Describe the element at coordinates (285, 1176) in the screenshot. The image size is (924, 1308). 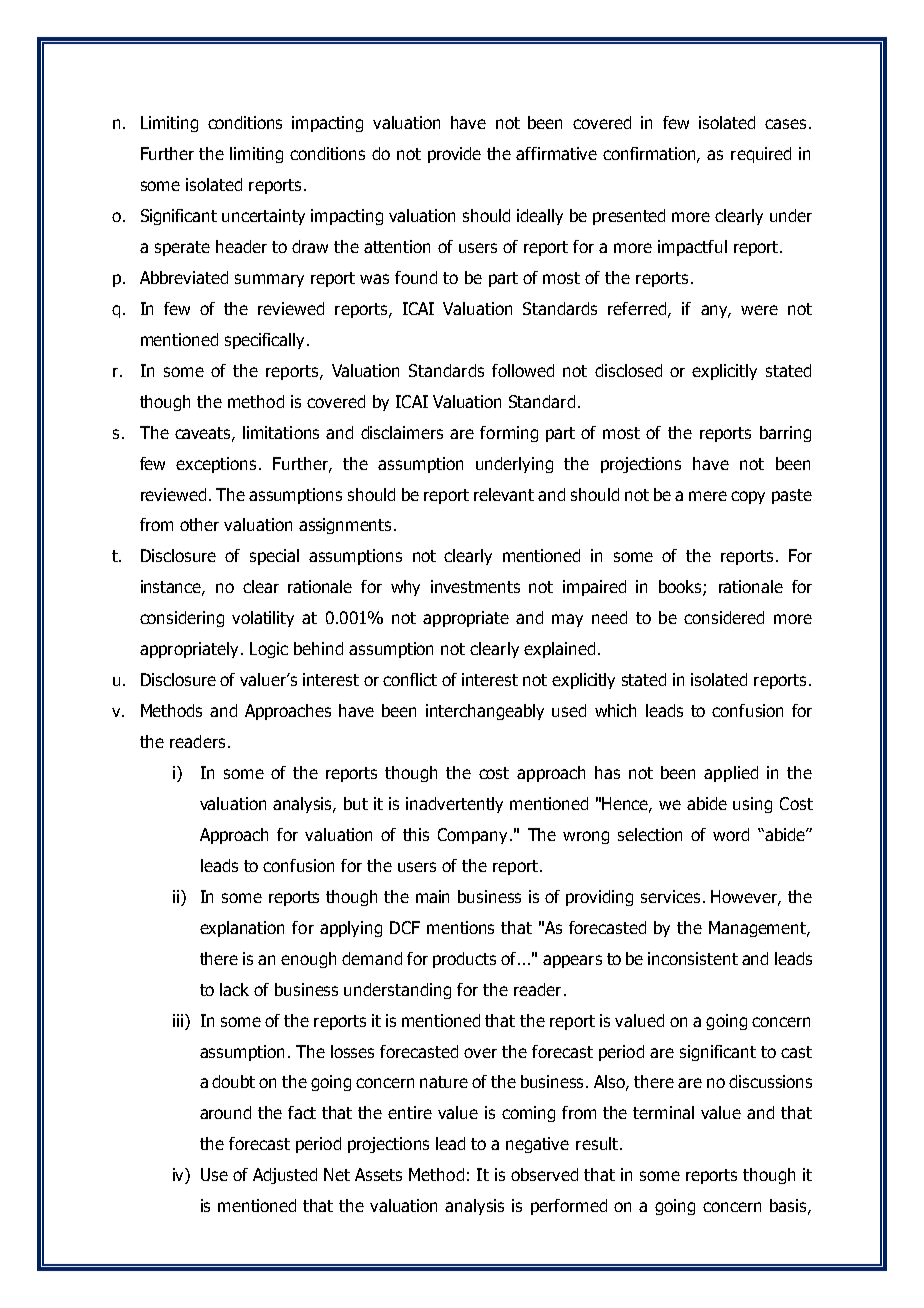
I see `Adjusted` at that location.
